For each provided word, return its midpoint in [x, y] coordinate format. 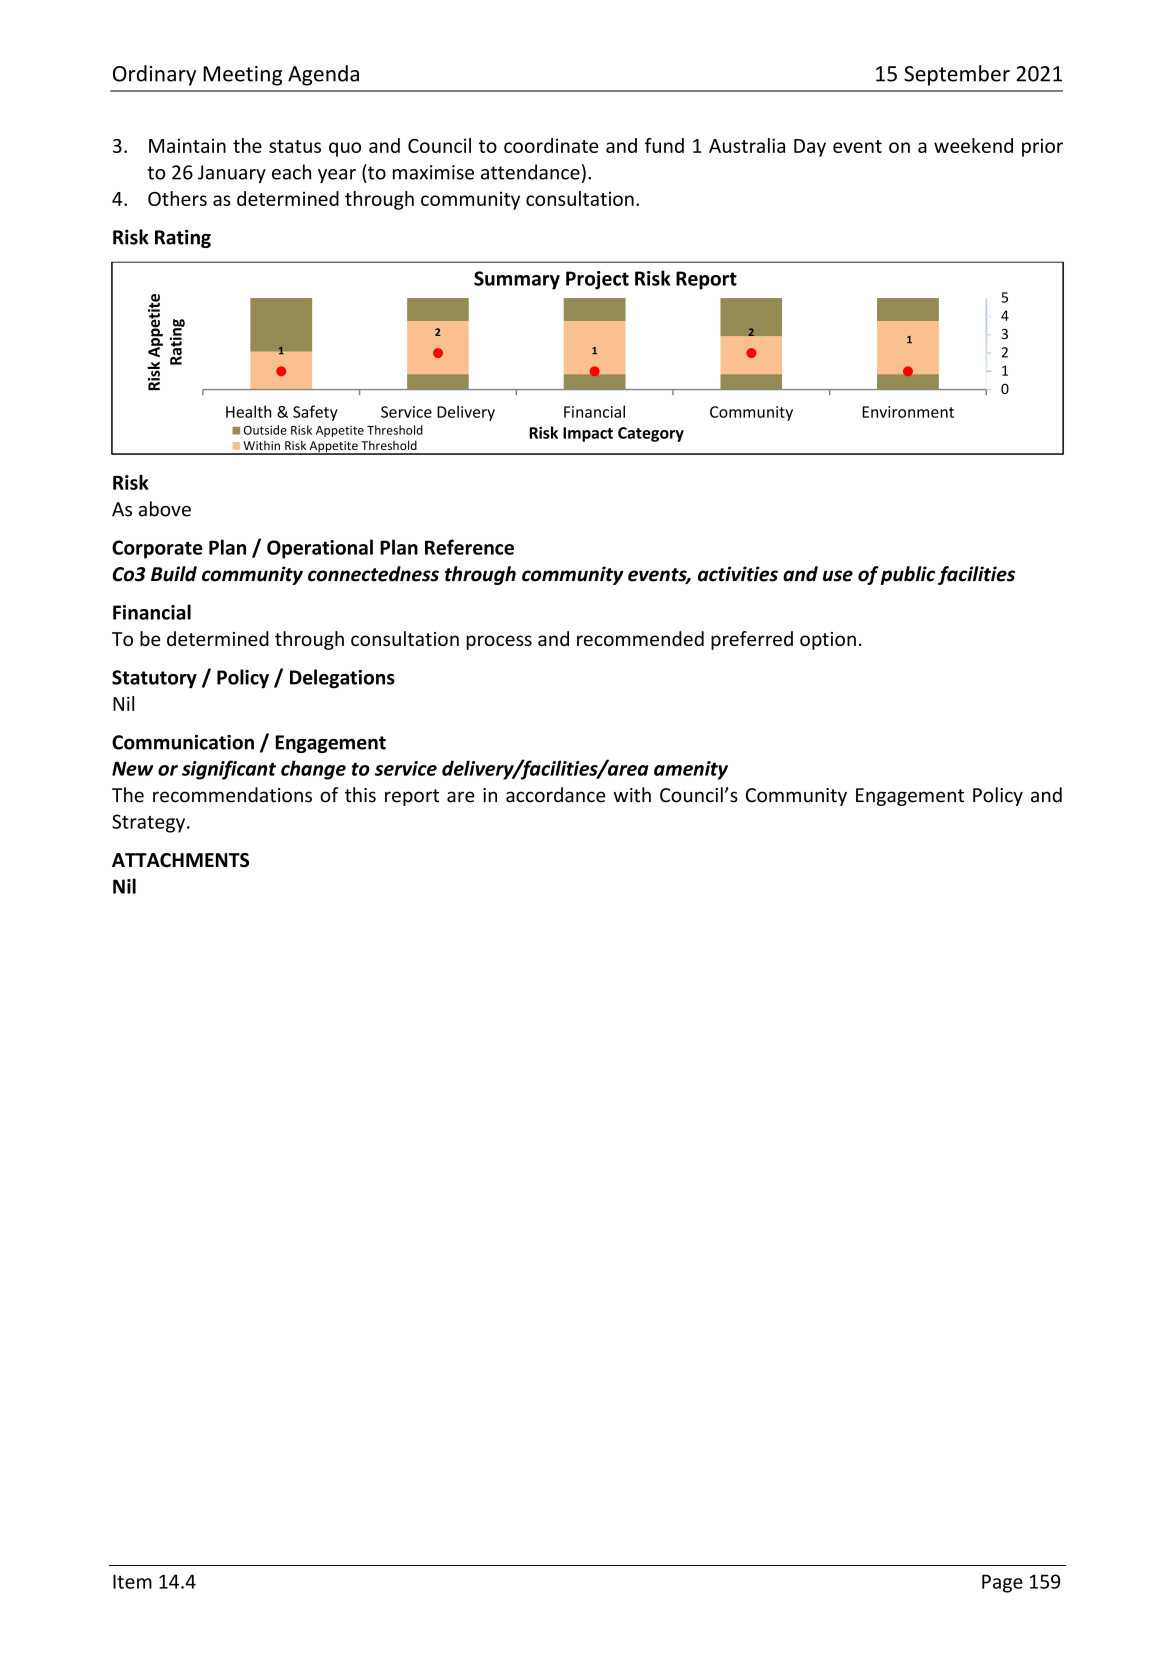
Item [132, 1581]
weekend [973, 145]
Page [1002, 1583]
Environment [908, 412]
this [360, 795]
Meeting [242, 76]
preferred [752, 640]
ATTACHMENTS [180, 860]
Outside [265, 430]
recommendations [232, 795]
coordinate [551, 145]
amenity [691, 770]
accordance [556, 795]
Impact [588, 434]
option [828, 641]
